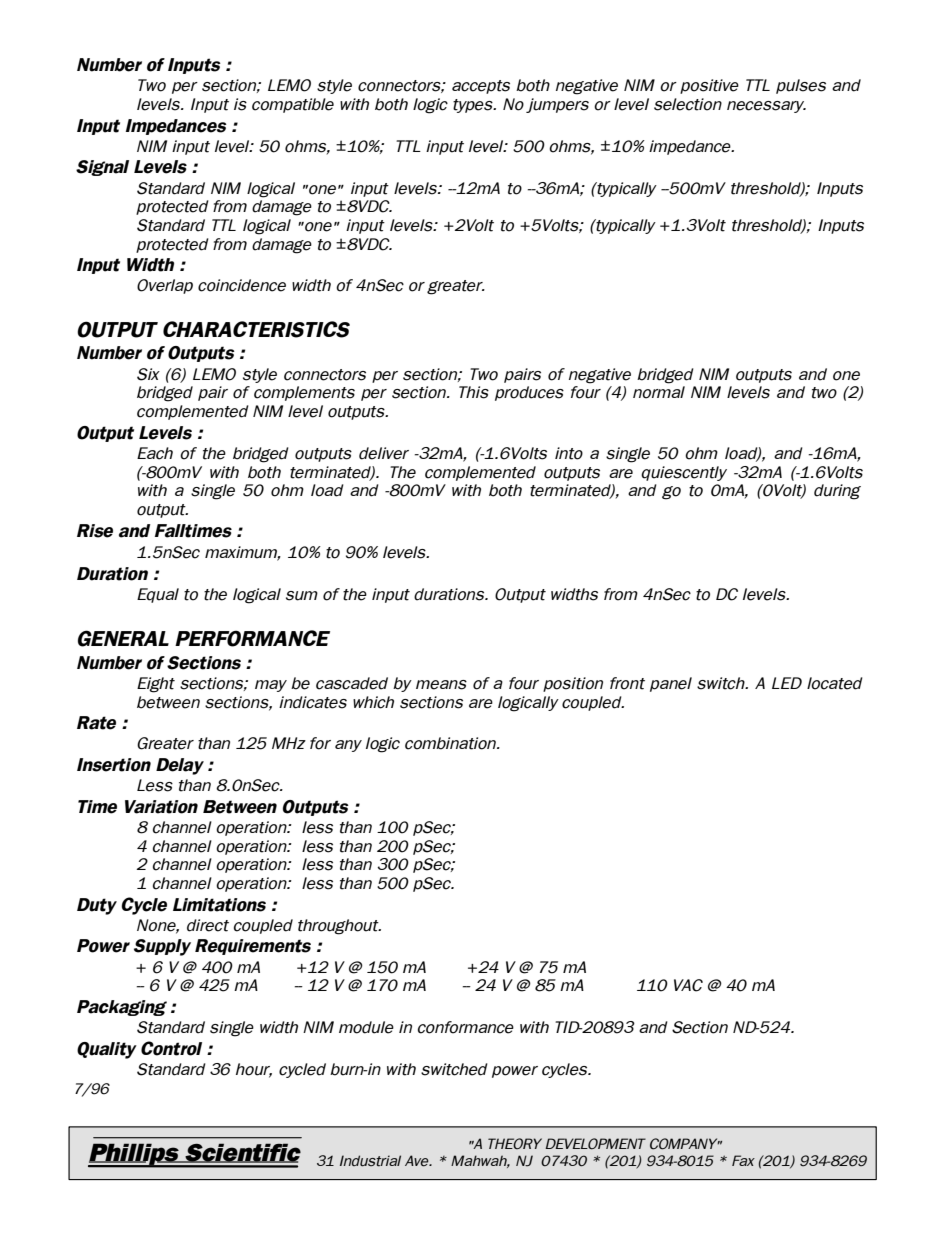  Describe the element at coordinates (161, 807) in the image. I see `Variation` at that location.
